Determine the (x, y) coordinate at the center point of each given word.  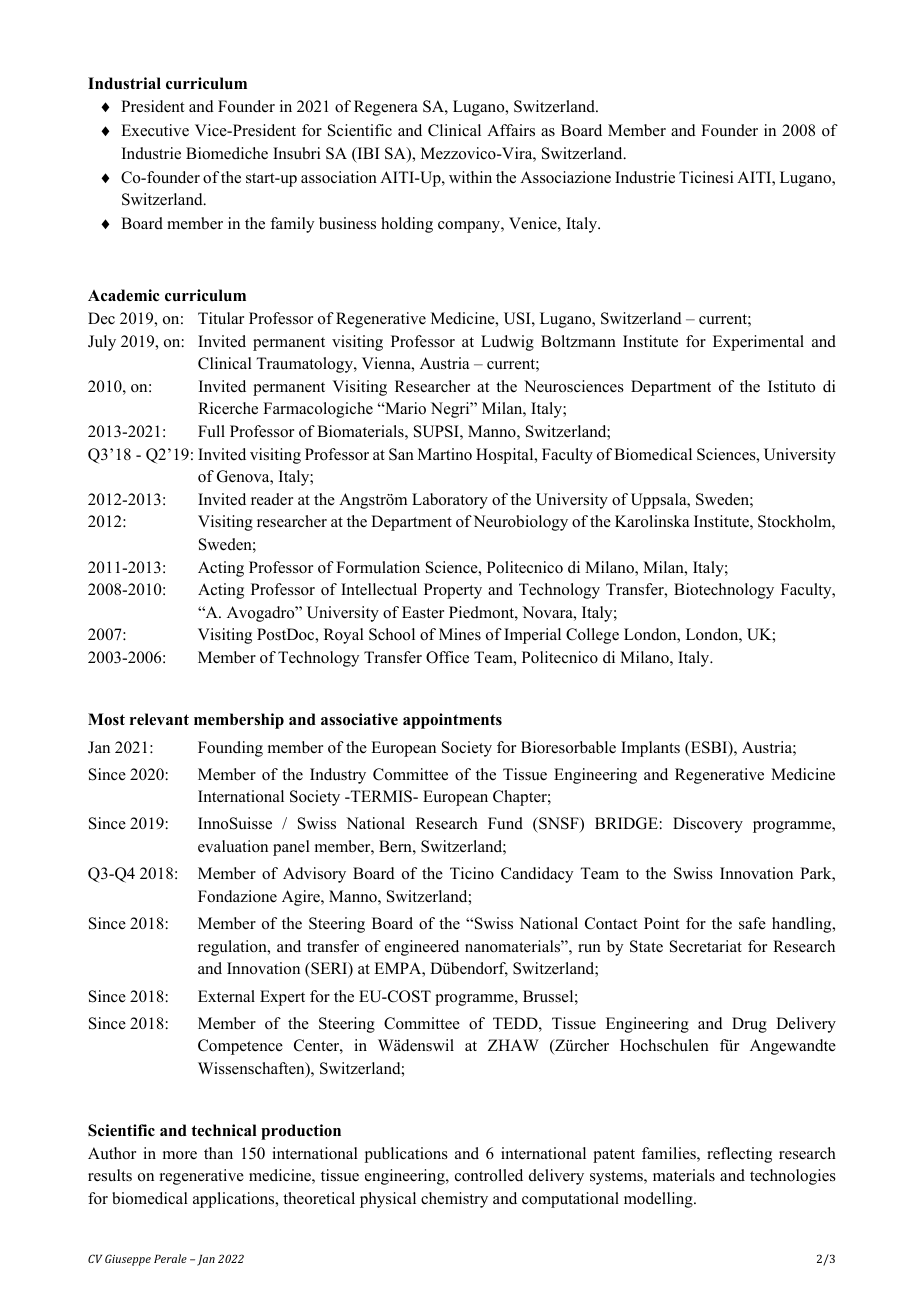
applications (235, 1200)
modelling (659, 1200)
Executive (155, 130)
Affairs (511, 130)
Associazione (565, 177)
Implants (650, 749)
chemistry (454, 1200)
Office (447, 657)
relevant (159, 719)
